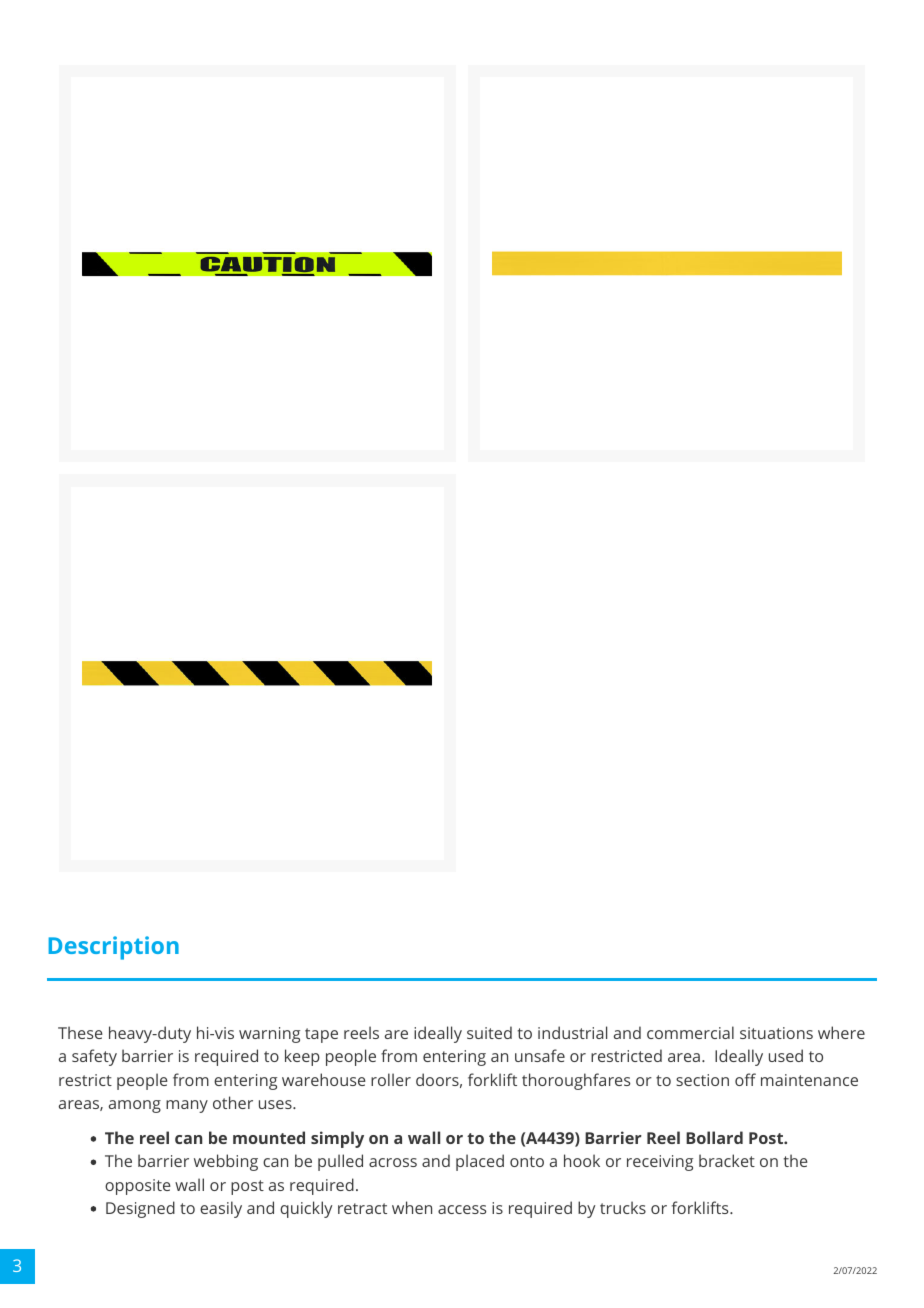 This document has width=924, height=1308. I want to click on Designed, so click(140, 1209).
